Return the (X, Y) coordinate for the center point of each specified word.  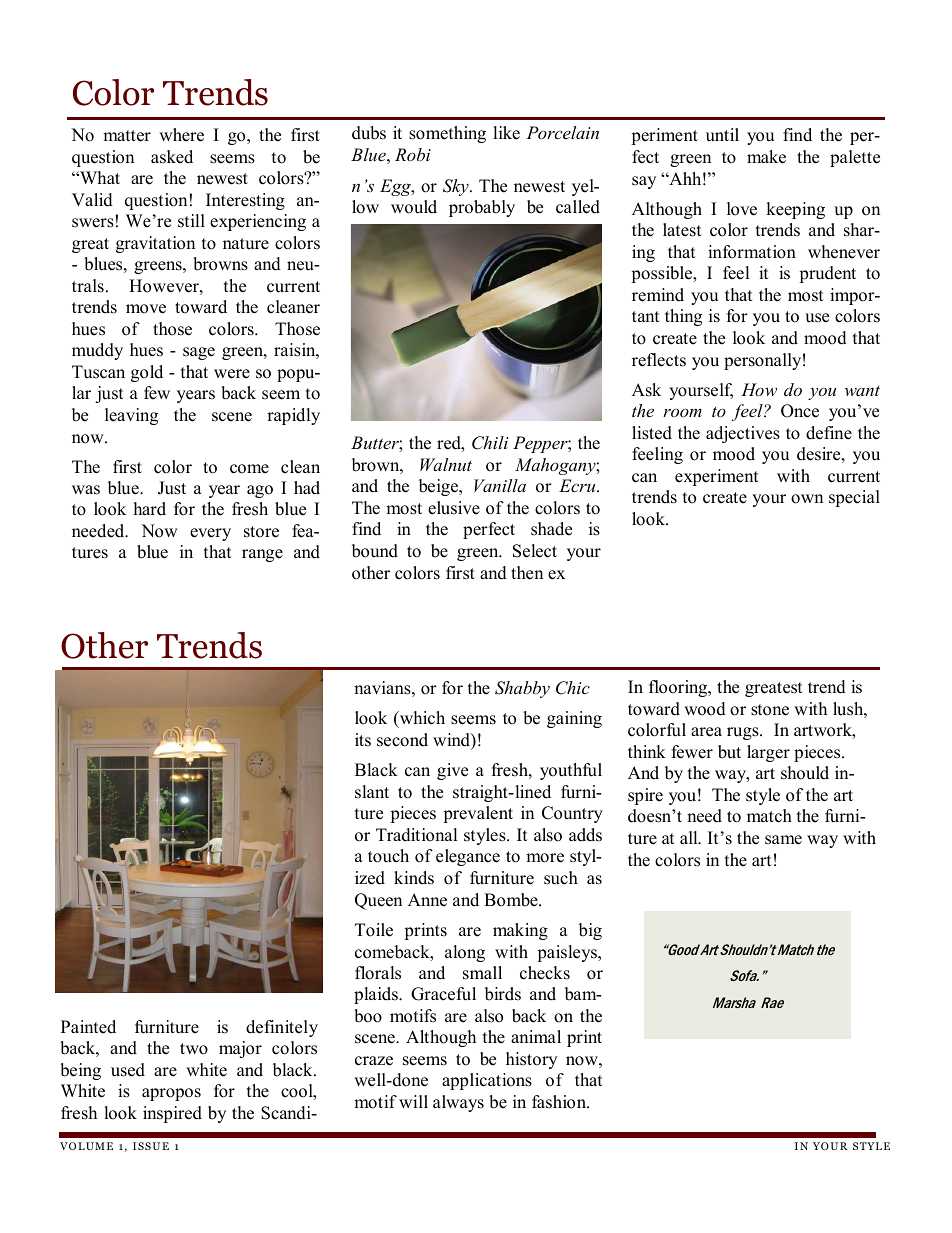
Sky (457, 187)
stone (770, 710)
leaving (131, 416)
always (458, 1103)
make (766, 157)
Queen (378, 901)
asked (172, 157)
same (783, 840)
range (262, 555)
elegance (468, 857)
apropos (171, 1094)
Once (800, 411)
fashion (560, 1102)
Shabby (522, 689)
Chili (490, 443)
